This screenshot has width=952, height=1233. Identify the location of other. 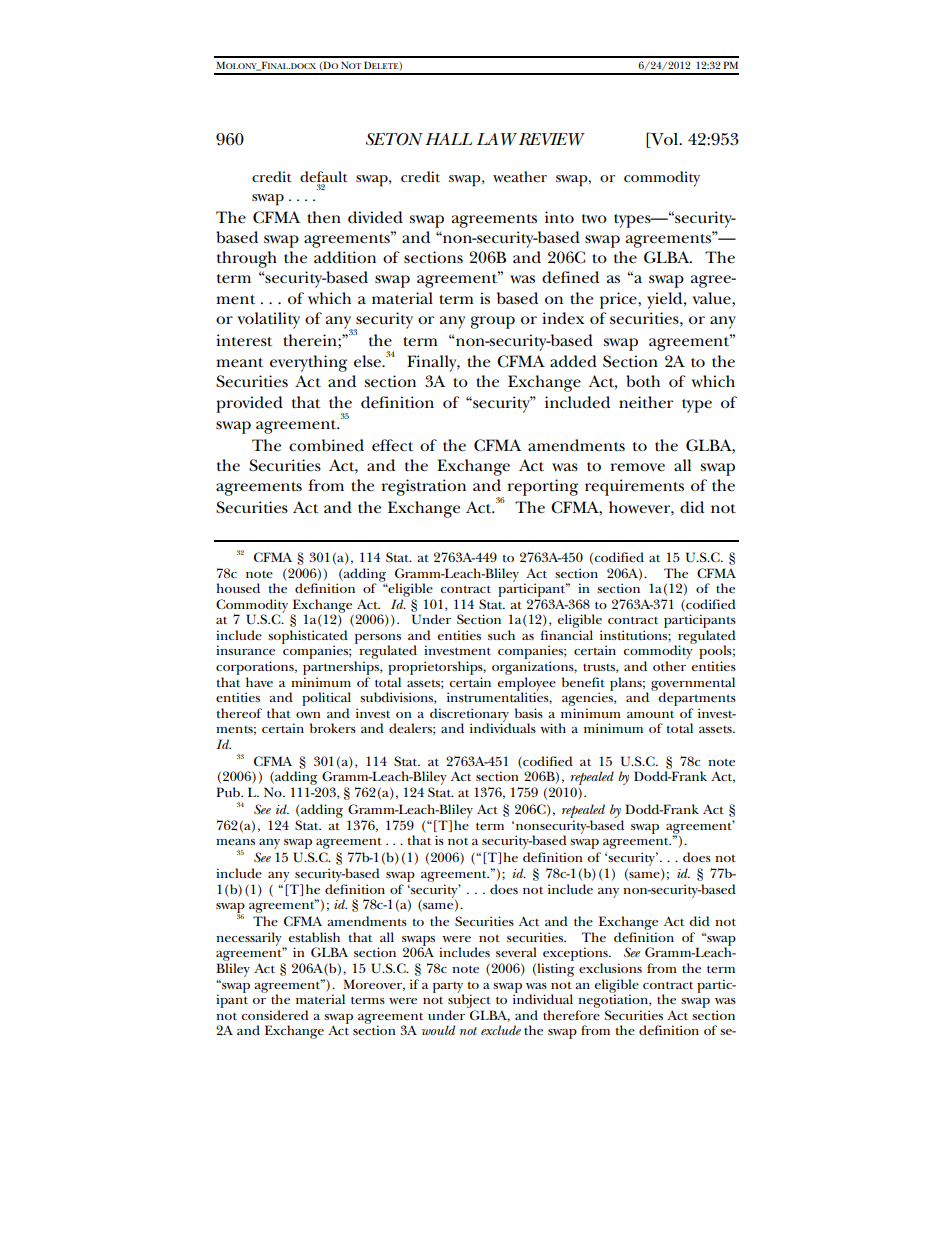
(669, 666).
